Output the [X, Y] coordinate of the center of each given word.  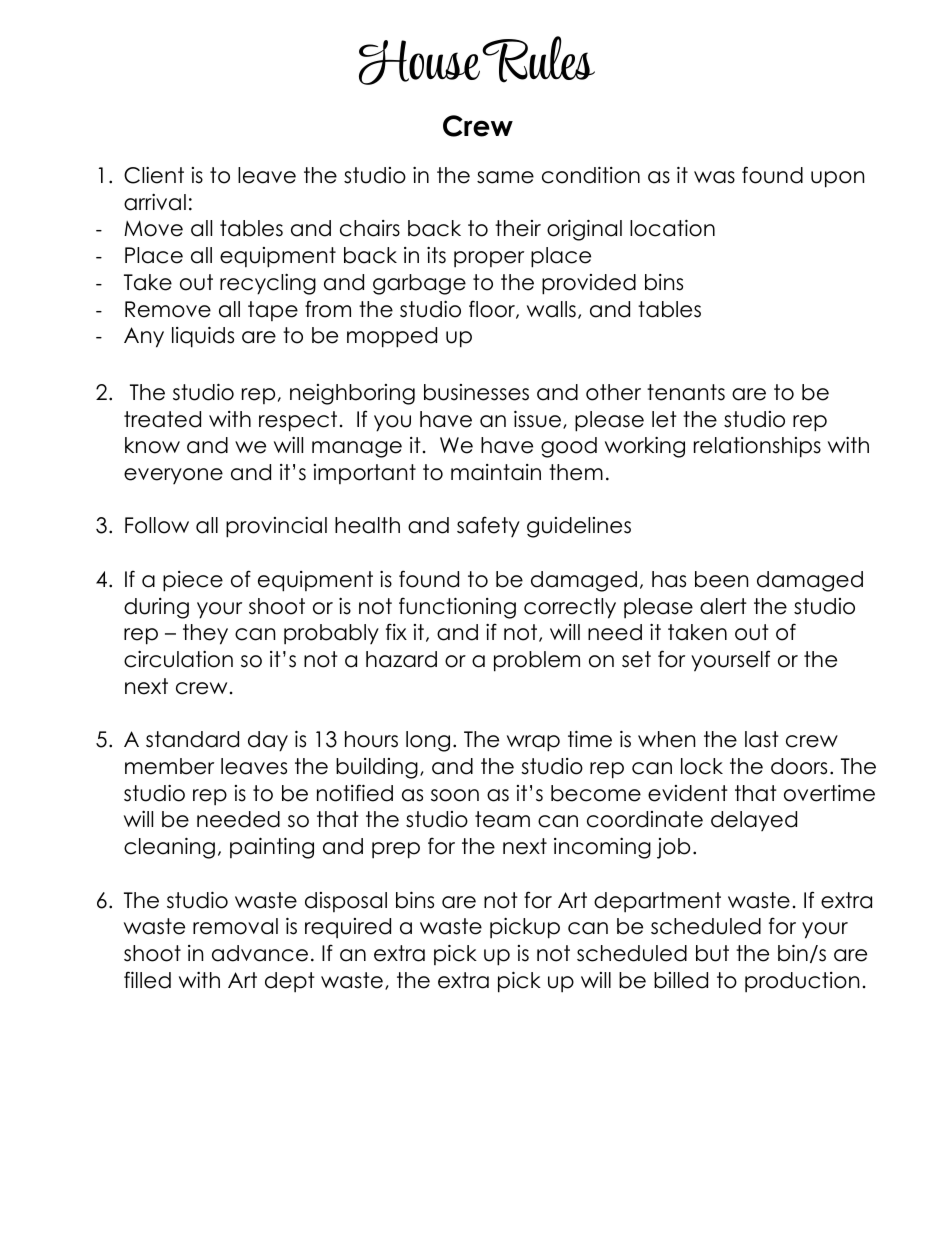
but [712, 953]
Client [154, 175]
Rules [538, 59]
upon [837, 179]
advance [260, 953]
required [348, 928]
